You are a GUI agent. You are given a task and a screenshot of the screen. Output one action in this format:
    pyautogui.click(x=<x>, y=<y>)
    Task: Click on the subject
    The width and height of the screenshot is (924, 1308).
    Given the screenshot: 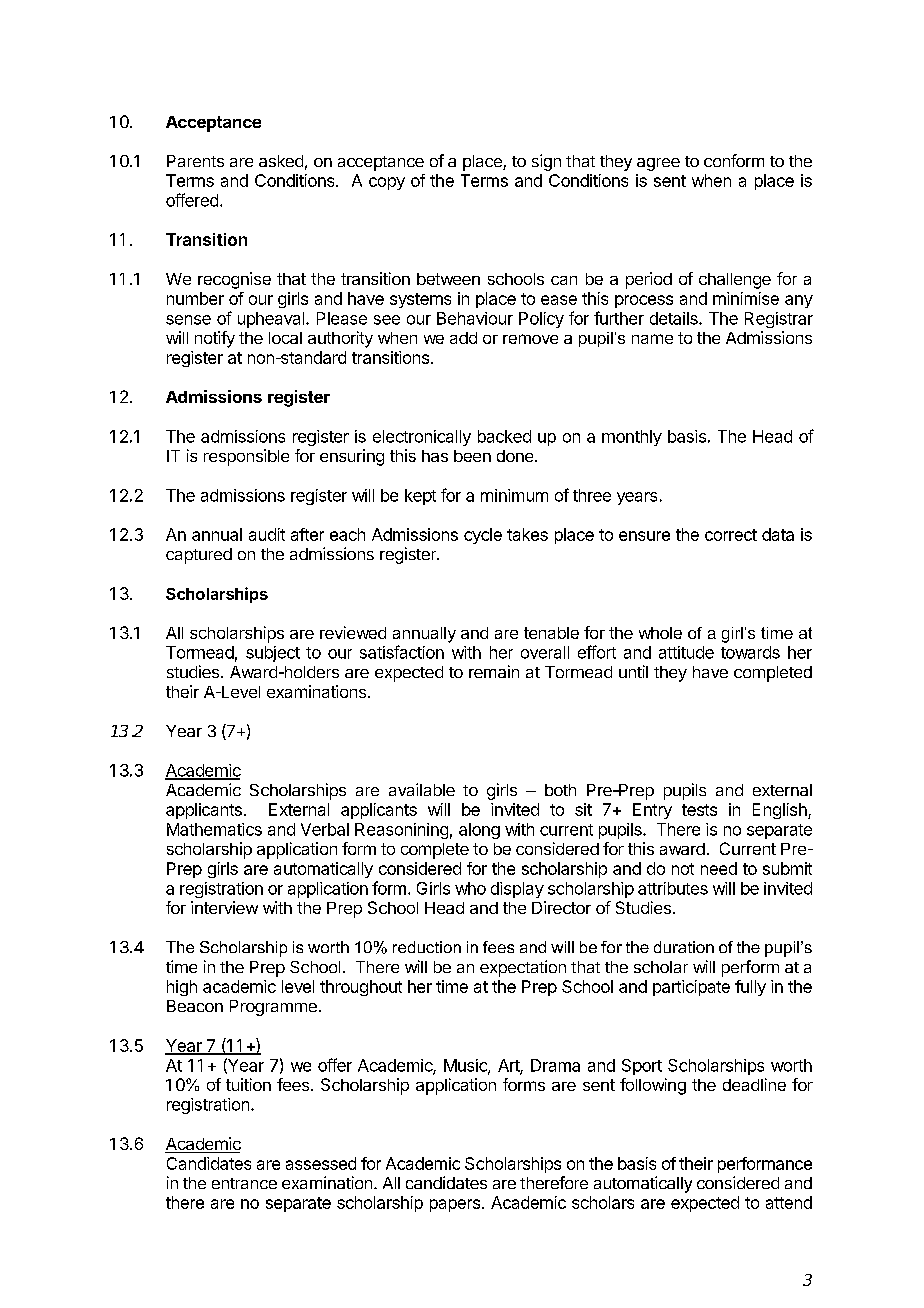 What is the action you would take?
    pyautogui.click(x=273, y=654)
